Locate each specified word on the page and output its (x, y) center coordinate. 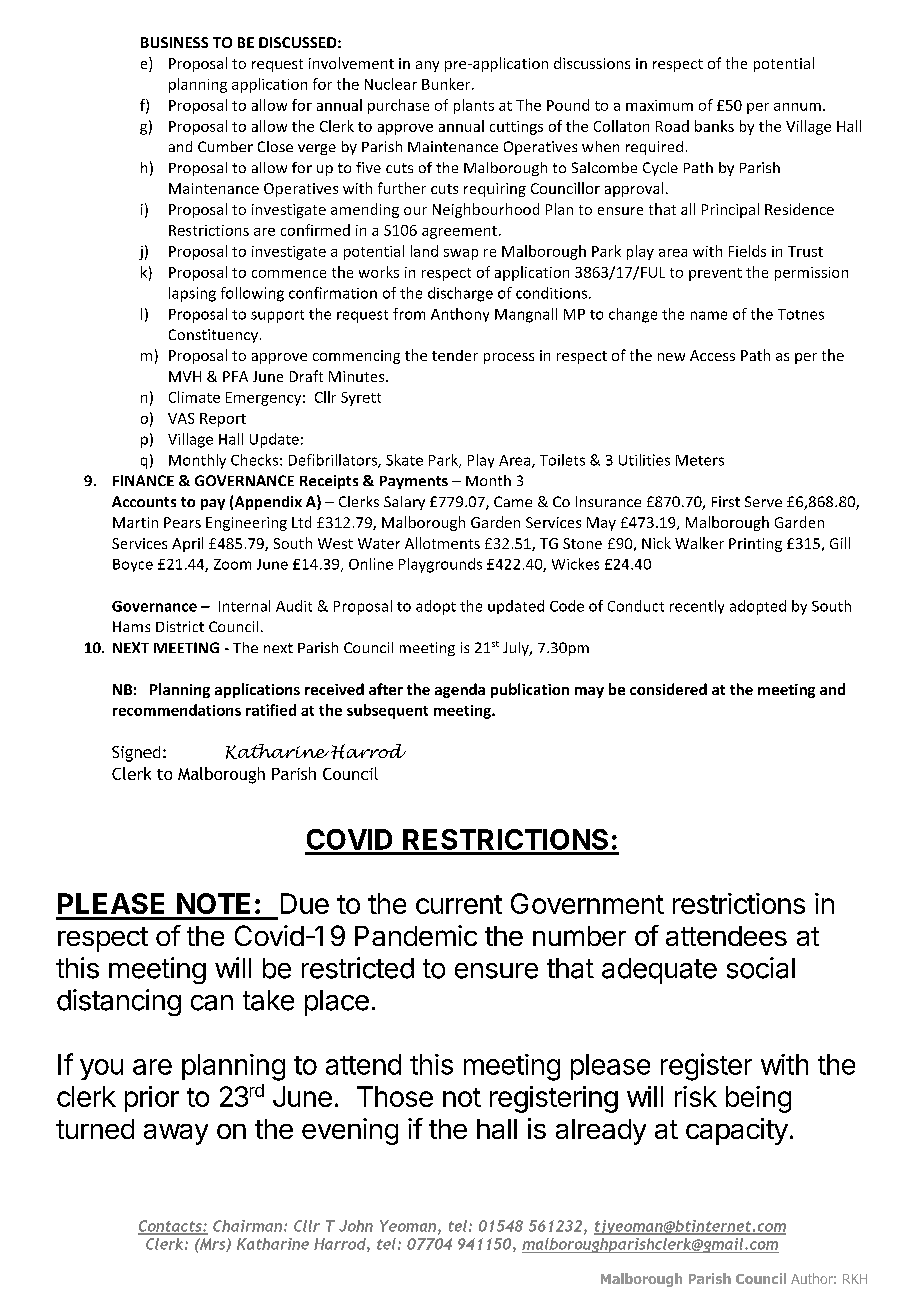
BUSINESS (174, 42)
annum (797, 107)
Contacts (171, 1227)
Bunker (447, 84)
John (356, 1226)
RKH (855, 1279)
